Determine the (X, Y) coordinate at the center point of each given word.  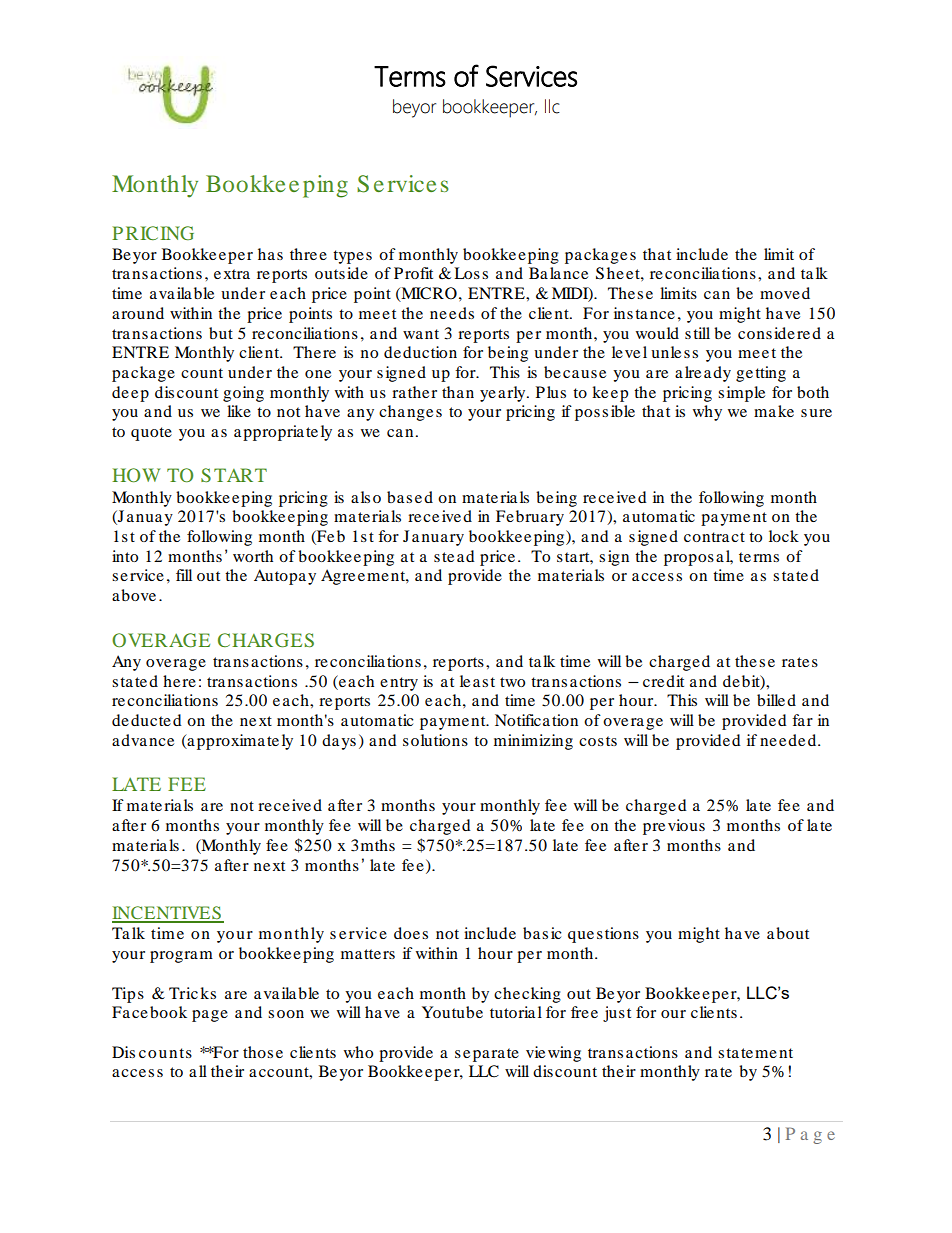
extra (232, 274)
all (198, 1071)
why (707, 413)
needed (789, 740)
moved (785, 293)
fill (184, 575)
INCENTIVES (167, 914)
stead (454, 556)
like (239, 411)
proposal (698, 558)
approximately (239, 742)
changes (410, 413)
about (788, 933)
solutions (435, 740)
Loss (471, 273)
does (411, 933)
